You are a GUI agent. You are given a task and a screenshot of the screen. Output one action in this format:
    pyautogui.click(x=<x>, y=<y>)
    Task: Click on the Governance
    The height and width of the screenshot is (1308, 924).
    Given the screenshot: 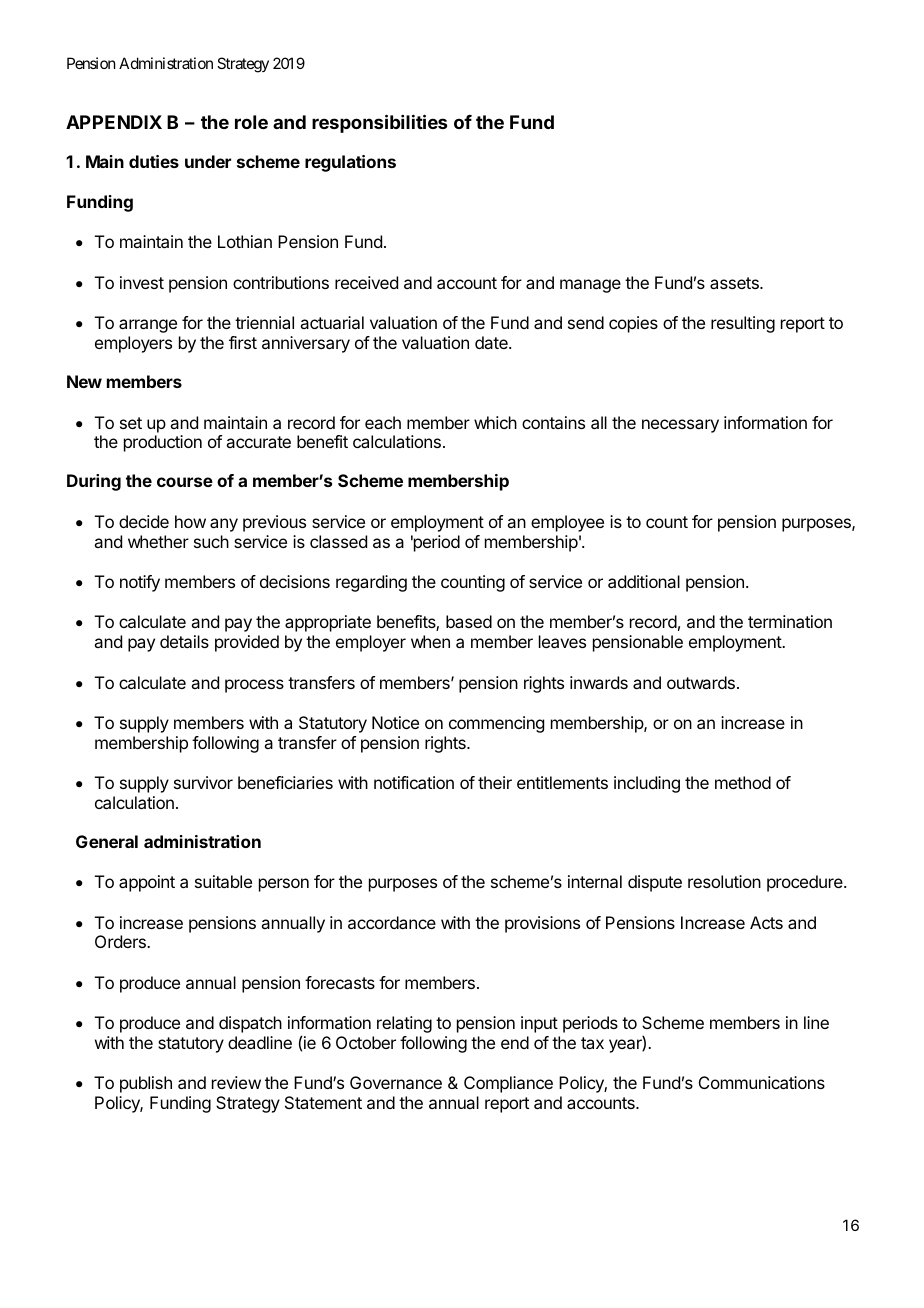 What is the action you would take?
    pyautogui.click(x=396, y=1082)
